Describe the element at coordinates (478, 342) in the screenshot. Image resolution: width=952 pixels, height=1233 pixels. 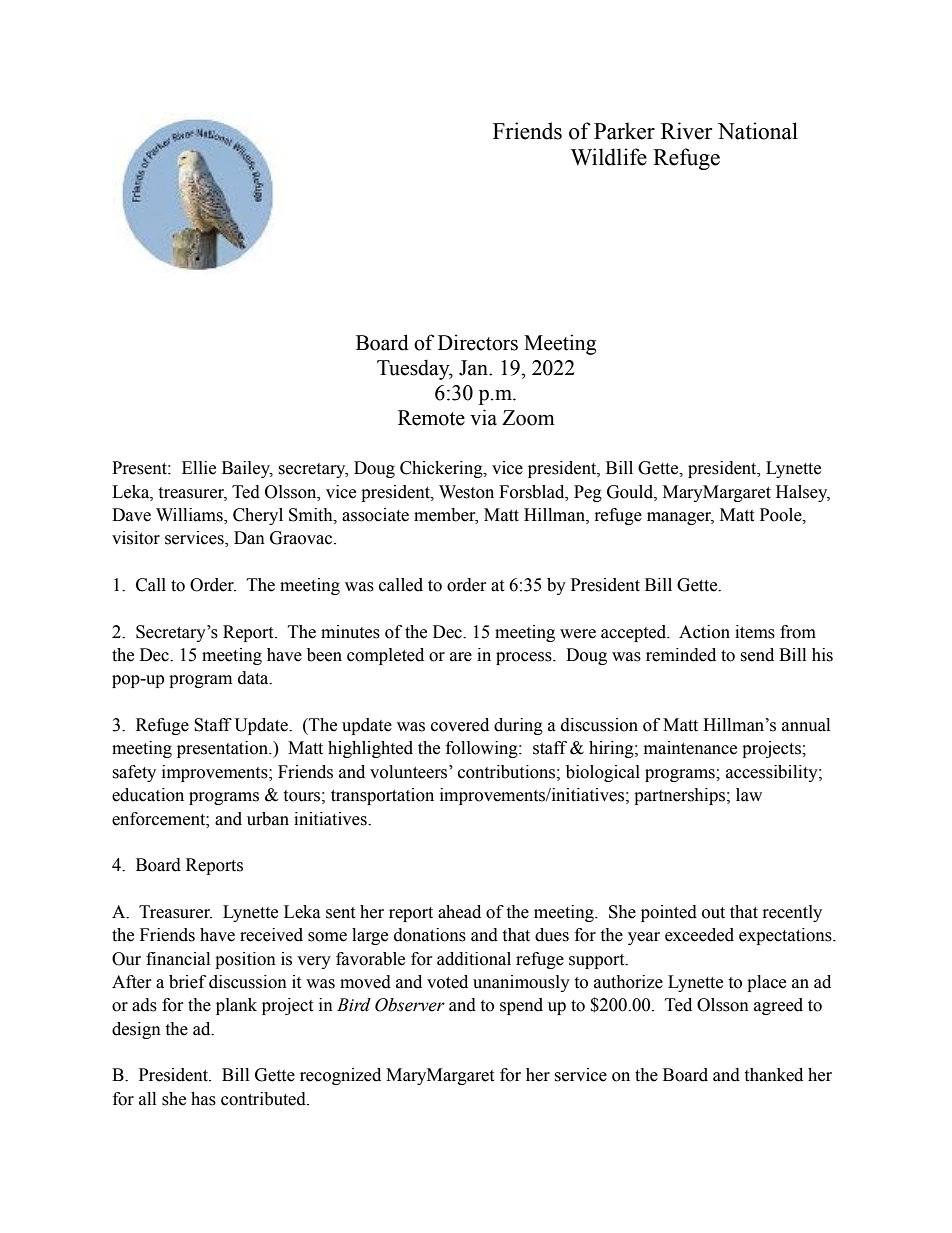
I see `Directors` at that location.
